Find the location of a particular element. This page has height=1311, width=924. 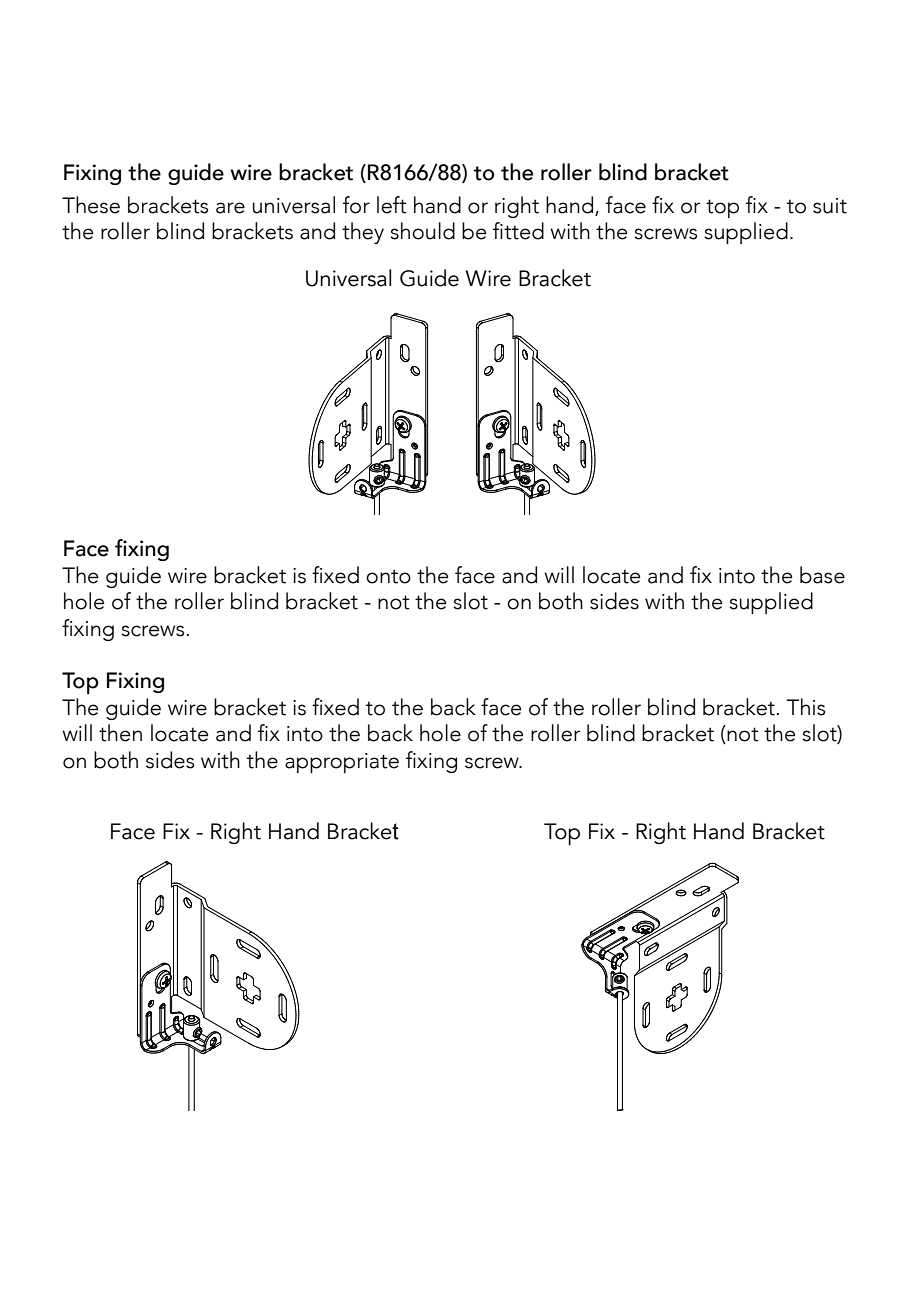

onto is located at coordinates (388, 576).
